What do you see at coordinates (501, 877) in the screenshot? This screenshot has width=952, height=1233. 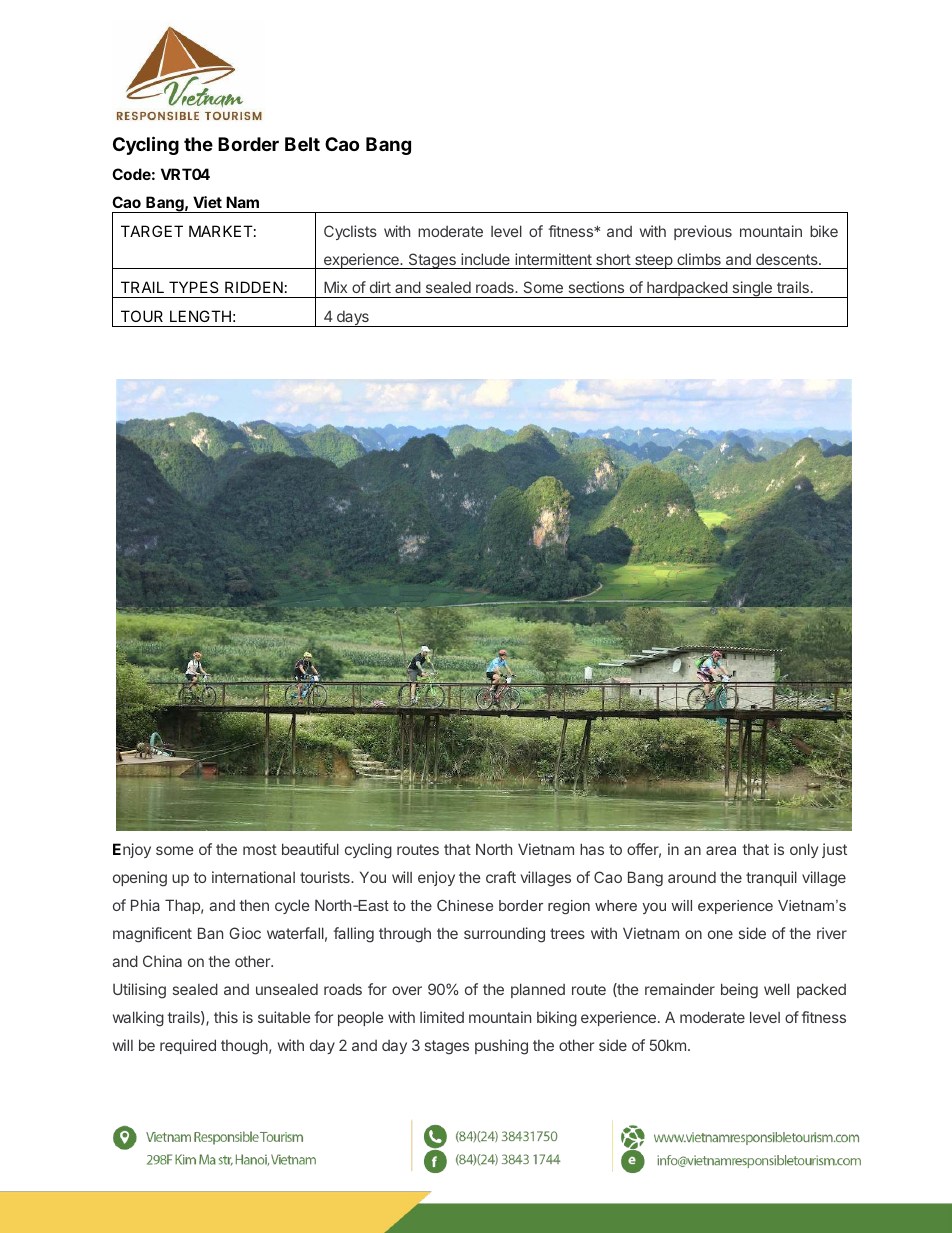 I see `craft` at bounding box center [501, 877].
